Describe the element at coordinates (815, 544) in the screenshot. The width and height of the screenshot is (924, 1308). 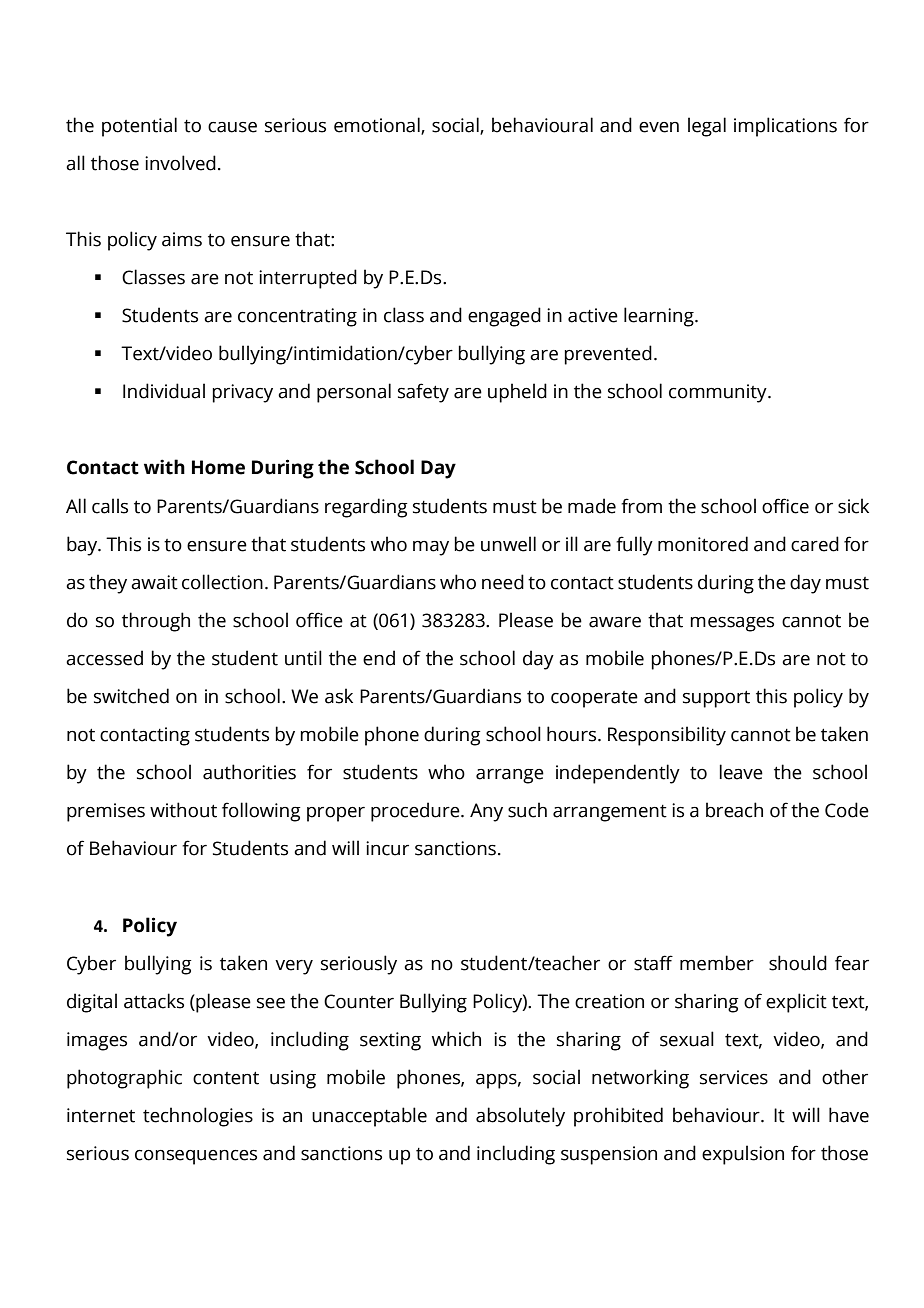
I see `cared` at that location.
